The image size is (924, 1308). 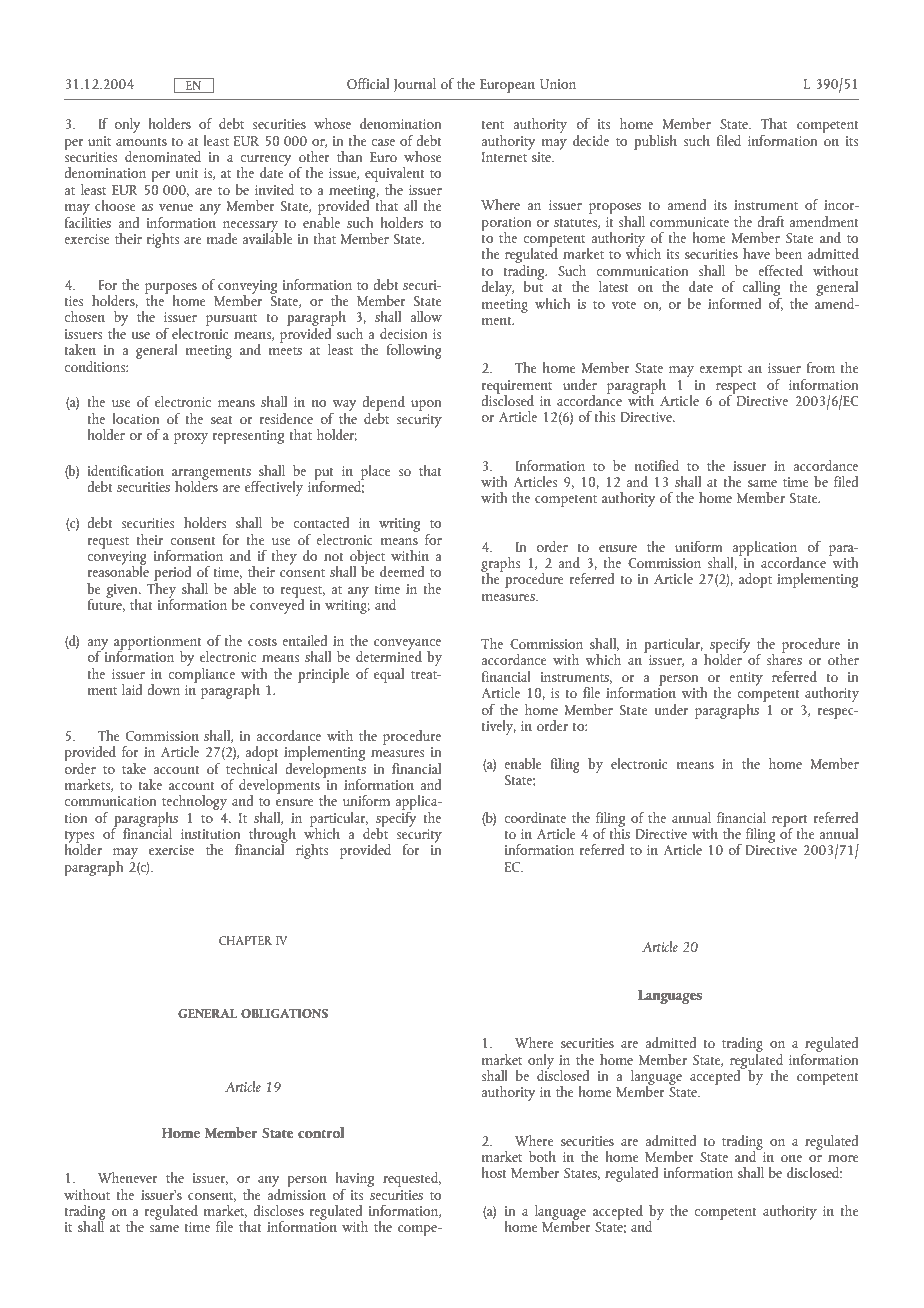 I want to click on entity, so click(x=746, y=679).
